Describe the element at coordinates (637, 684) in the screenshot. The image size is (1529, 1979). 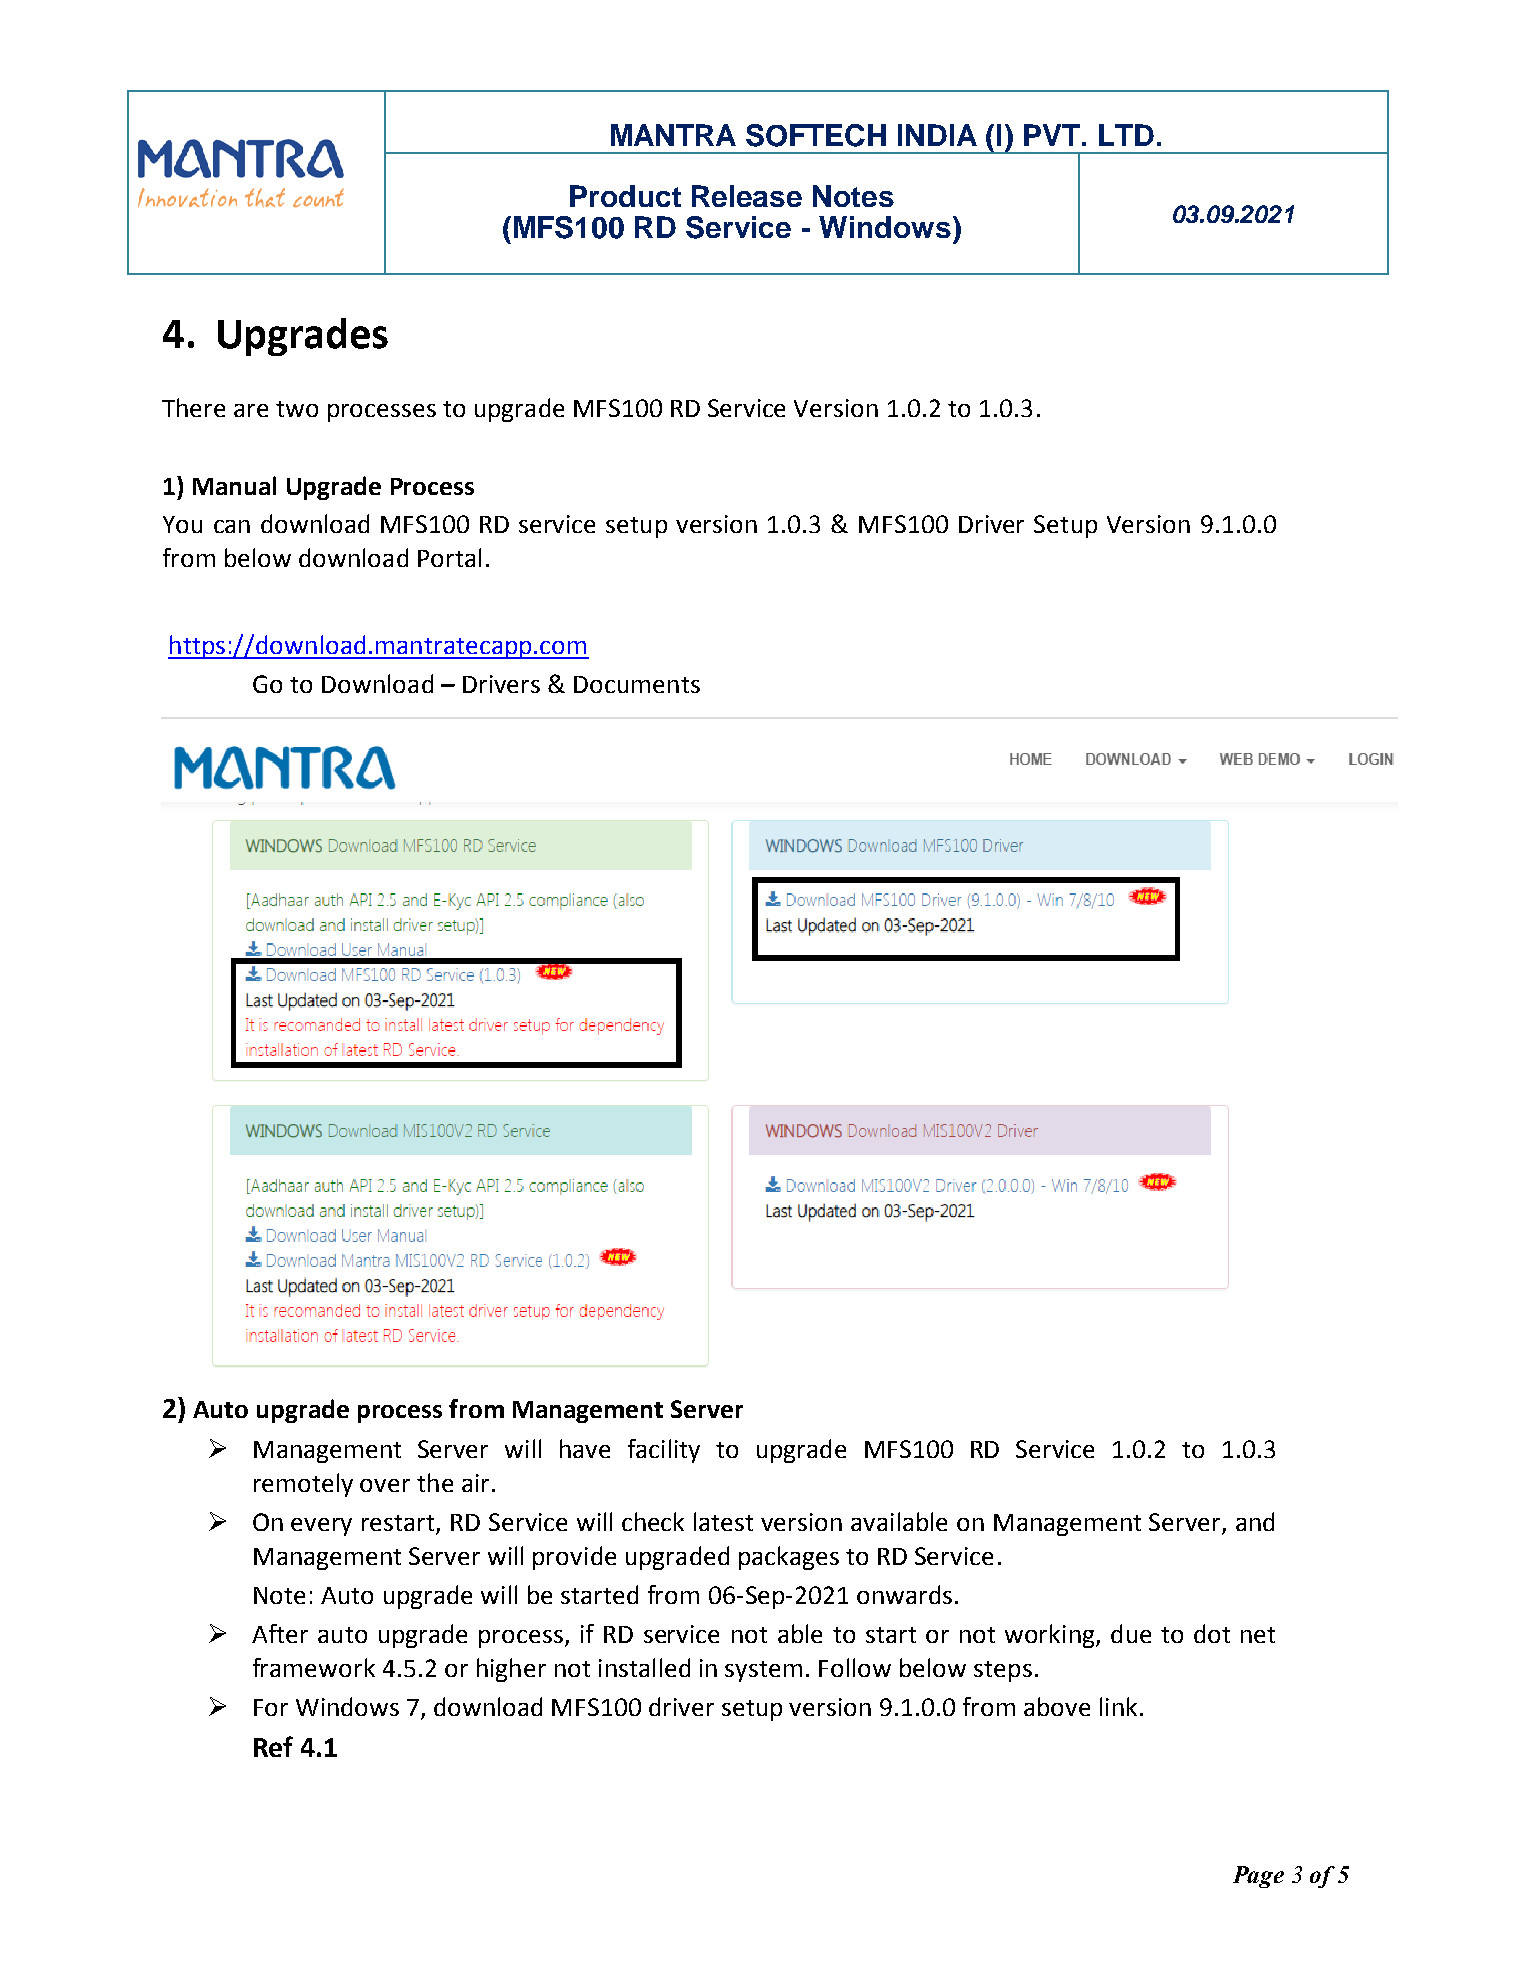
I see `Documents` at that location.
